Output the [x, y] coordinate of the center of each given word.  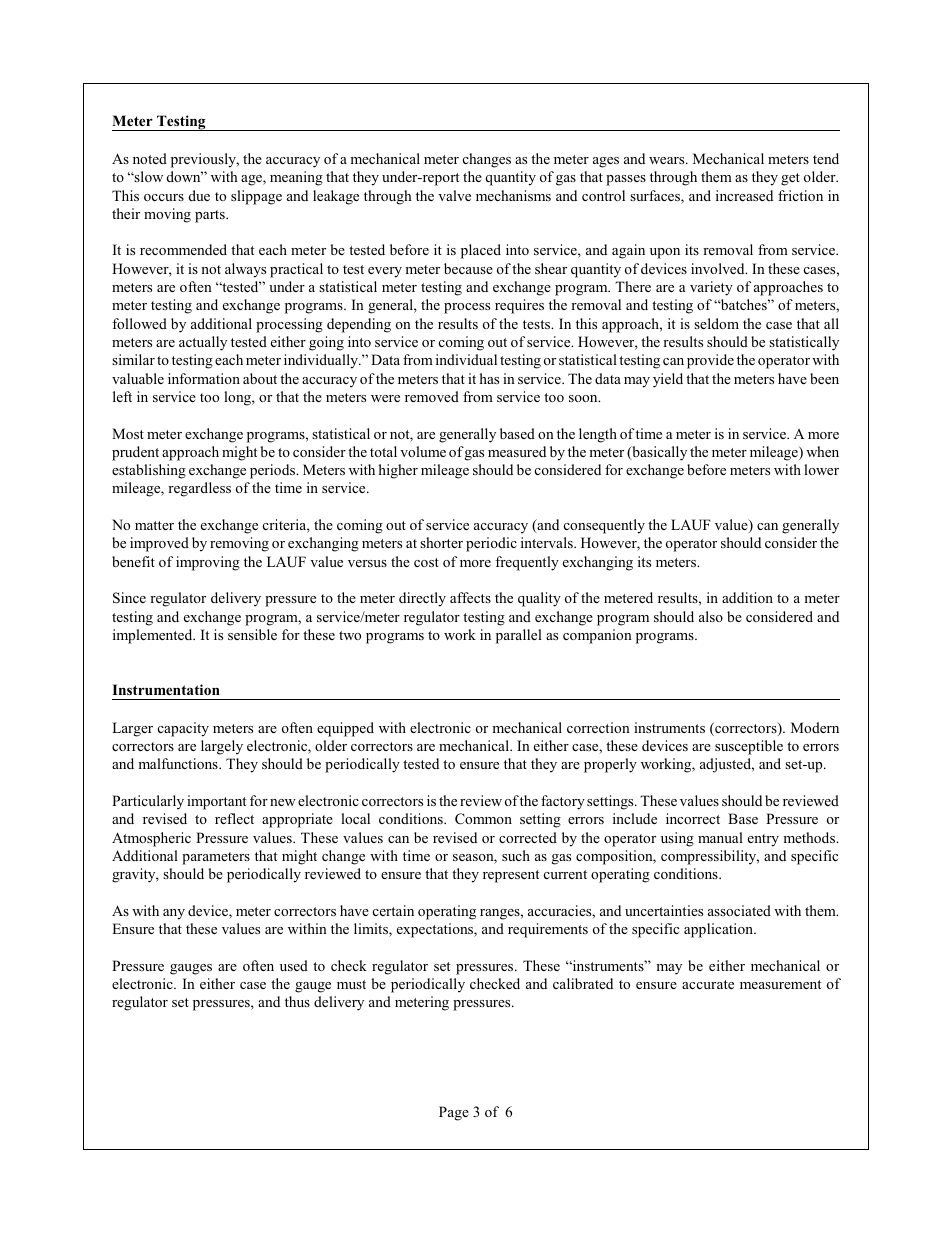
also [711, 616]
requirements [548, 930]
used [294, 965]
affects [470, 597]
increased [744, 195]
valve [454, 195]
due [199, 195]
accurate [708, 984]
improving [208, 563]
